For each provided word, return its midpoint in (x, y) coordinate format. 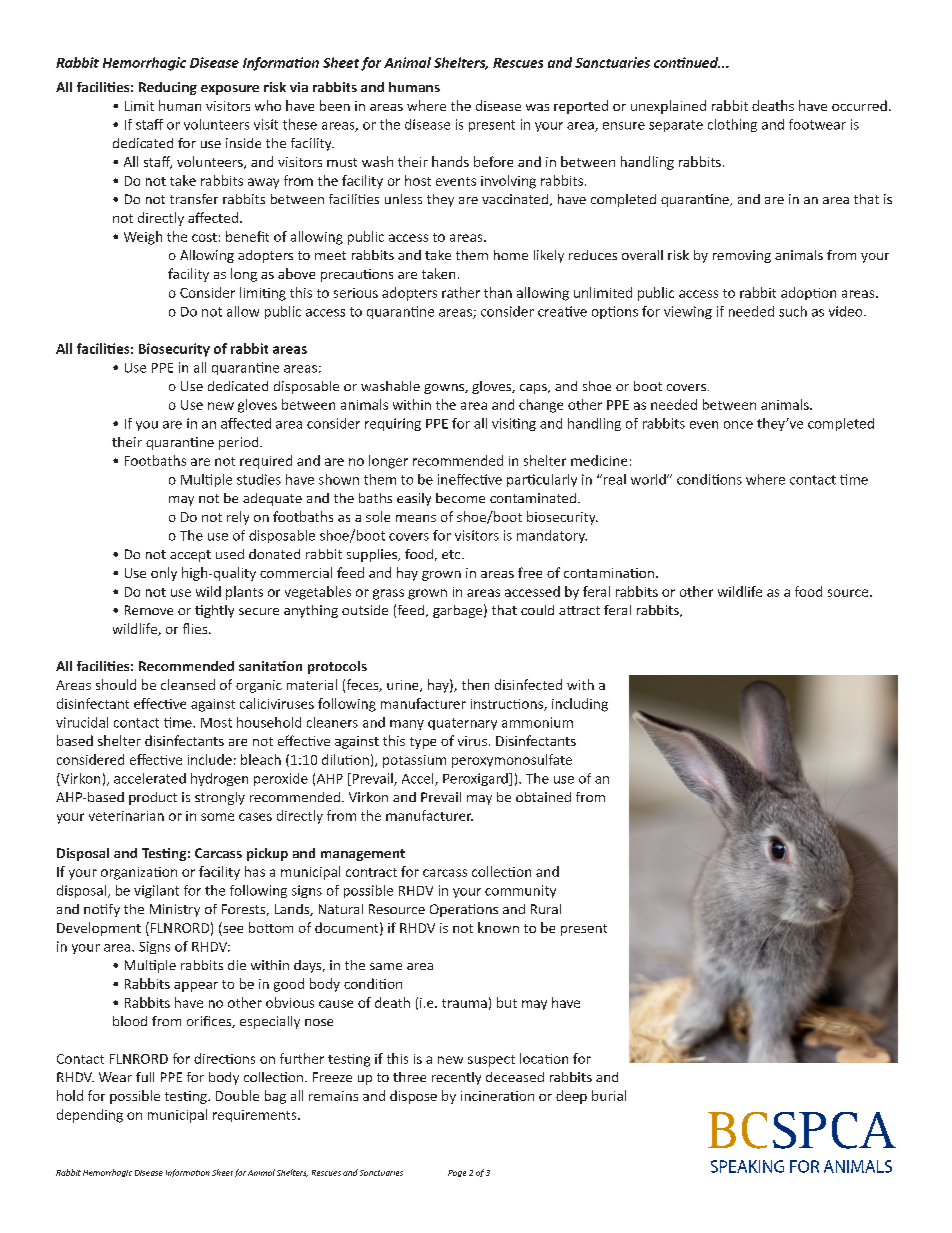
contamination (609, 573)
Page (457, 1173)
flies (196, 628)
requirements (256, 1116)
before (493, 161)
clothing (732, 125)
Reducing (168, 88)
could (537, 610)
